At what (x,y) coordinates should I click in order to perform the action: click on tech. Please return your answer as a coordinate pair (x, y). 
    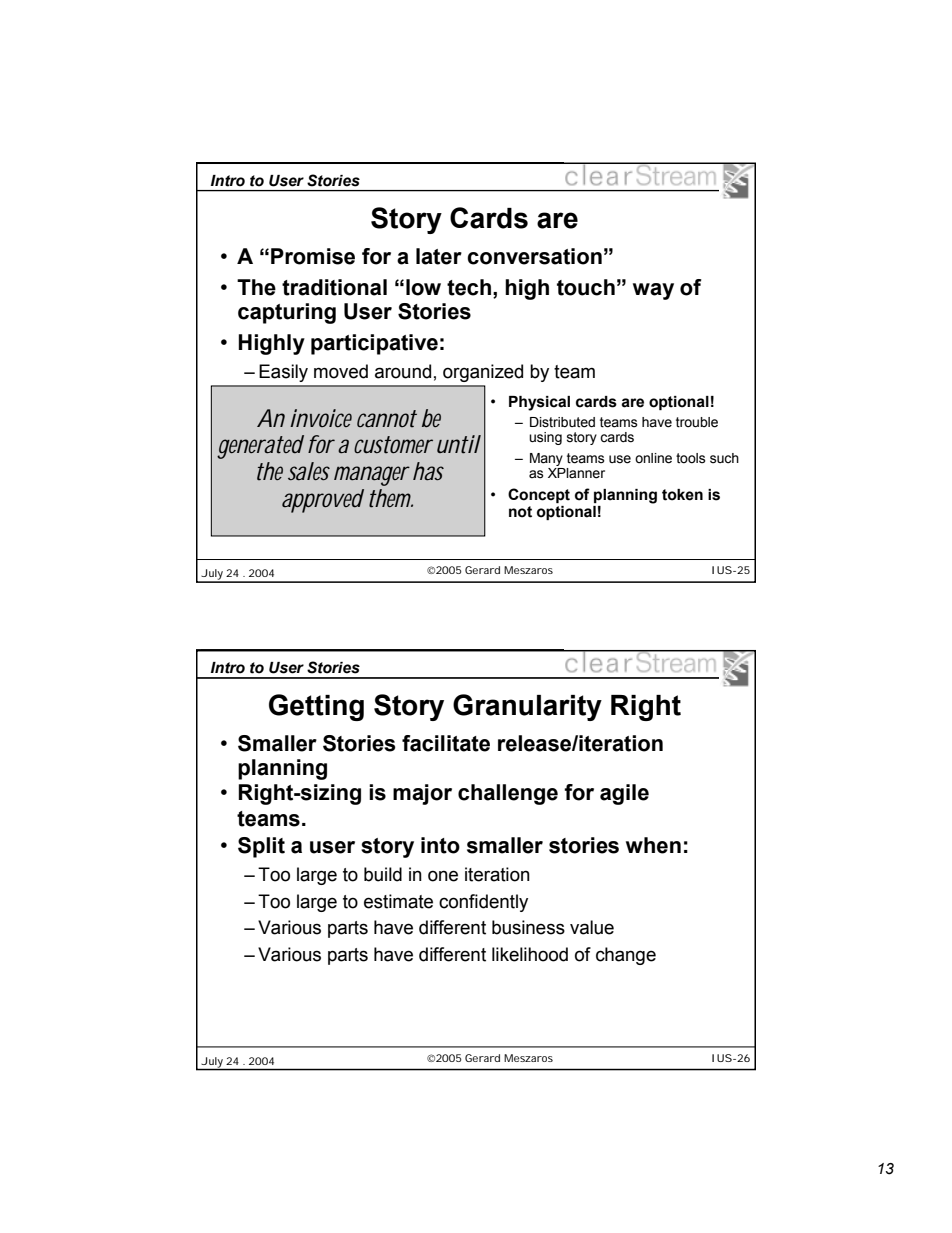
    Looking at the image, I should click on (469, 287).
